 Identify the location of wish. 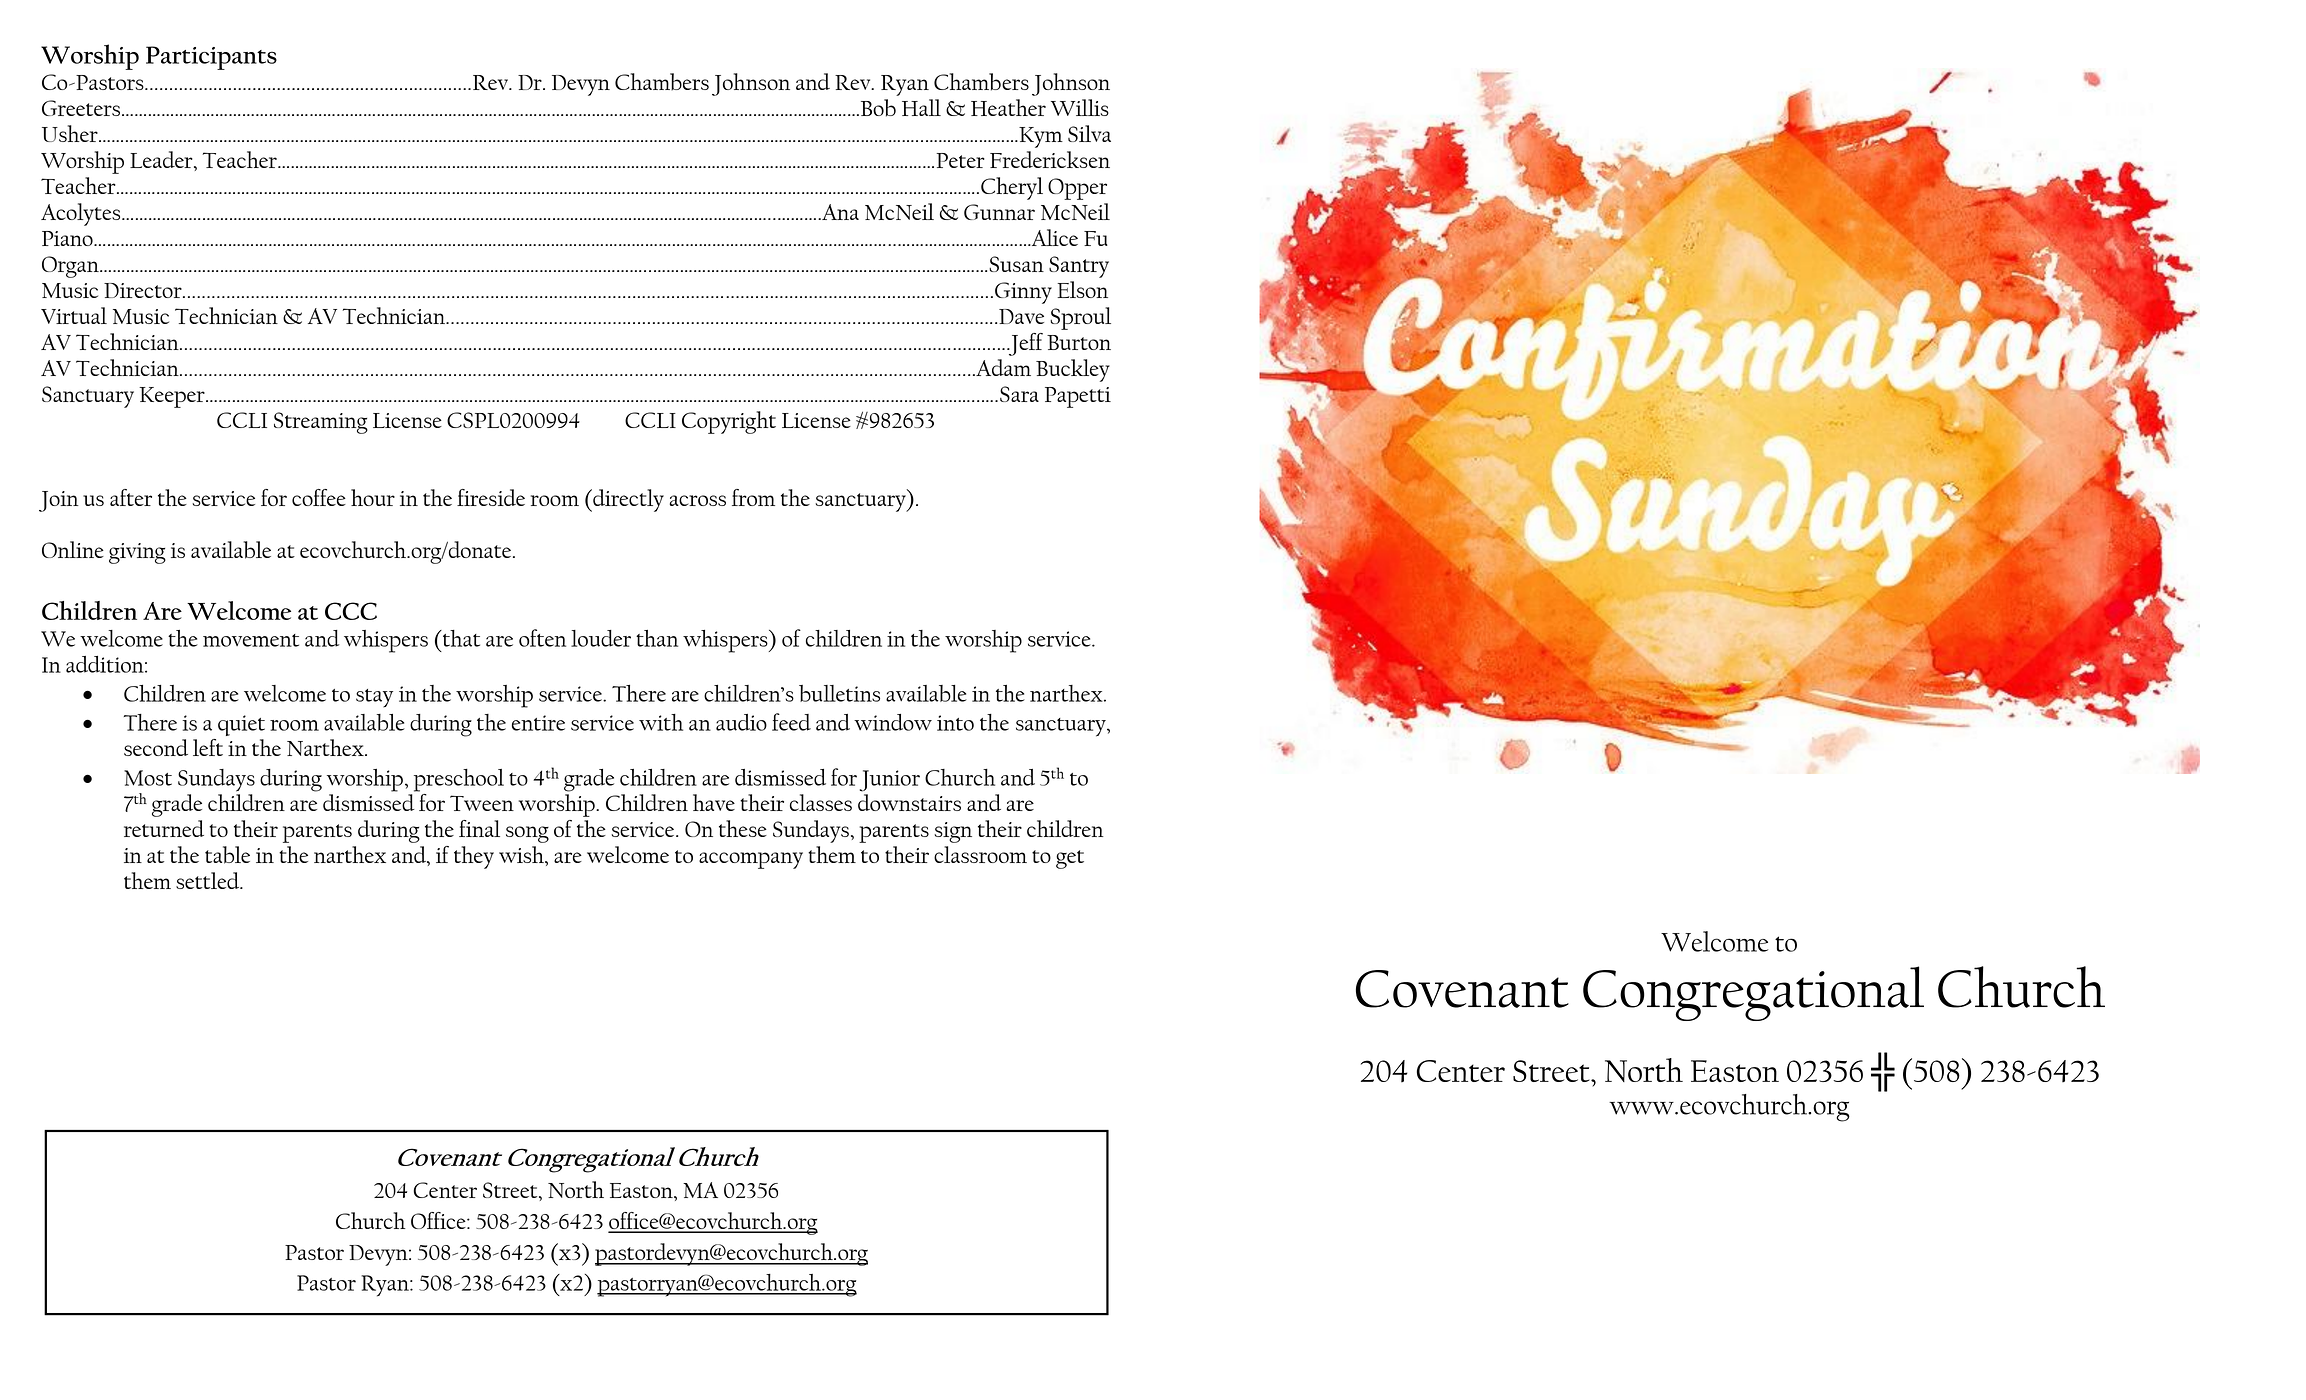
(522, 854).
